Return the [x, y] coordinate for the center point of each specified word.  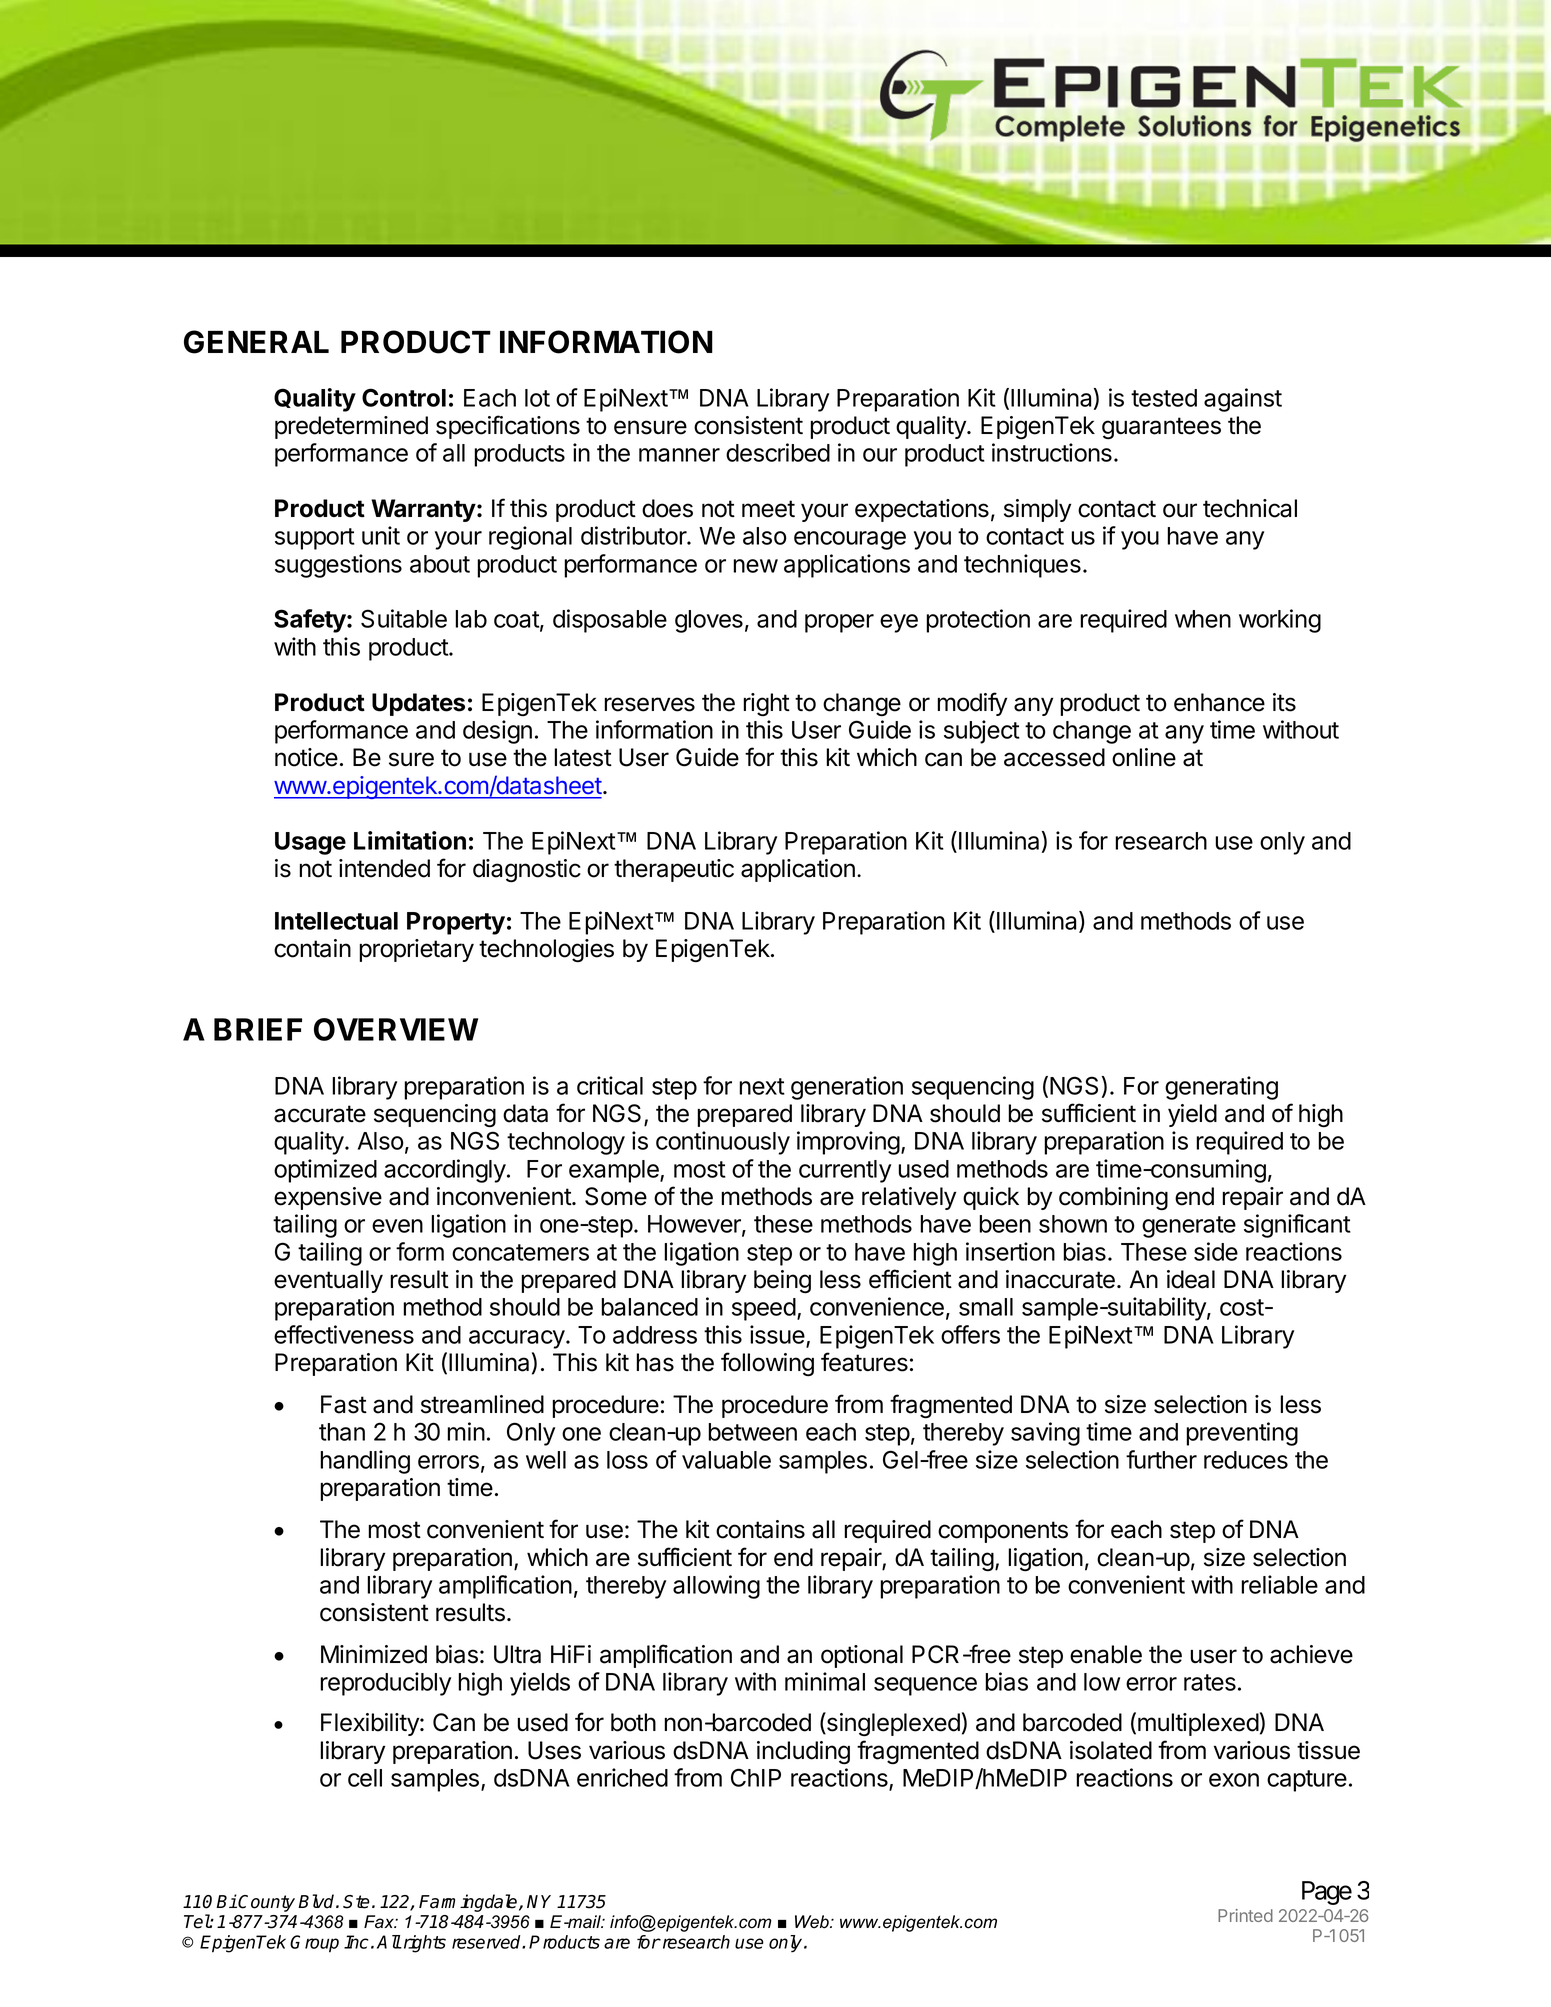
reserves [650, 704]
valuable [726, 1460]
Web [813, 1922]
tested [1164, 398]
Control [404, 397]
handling [365, 1462]
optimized [325, 1171]
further [1161, 1459]
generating [1221, 1088]
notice [306, 757]
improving [848, 1143]
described [778, 452]
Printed [1245, 1915]
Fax [380, 1922]
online [1144, 757]
